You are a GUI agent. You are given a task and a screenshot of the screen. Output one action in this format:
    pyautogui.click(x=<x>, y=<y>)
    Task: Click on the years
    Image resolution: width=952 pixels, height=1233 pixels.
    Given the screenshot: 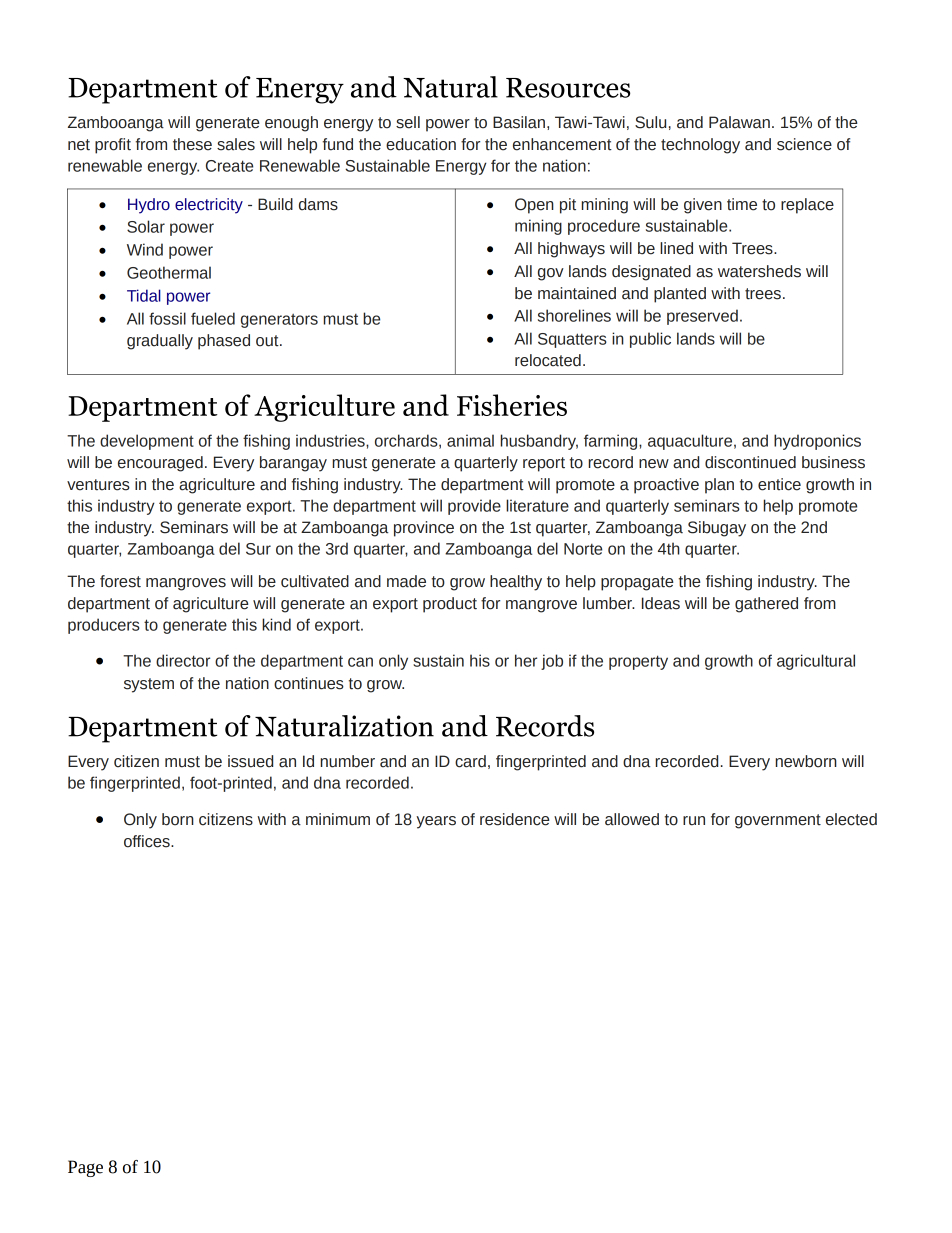 What is the action you would take?
    pyautogui.click(x=436, y=822)
